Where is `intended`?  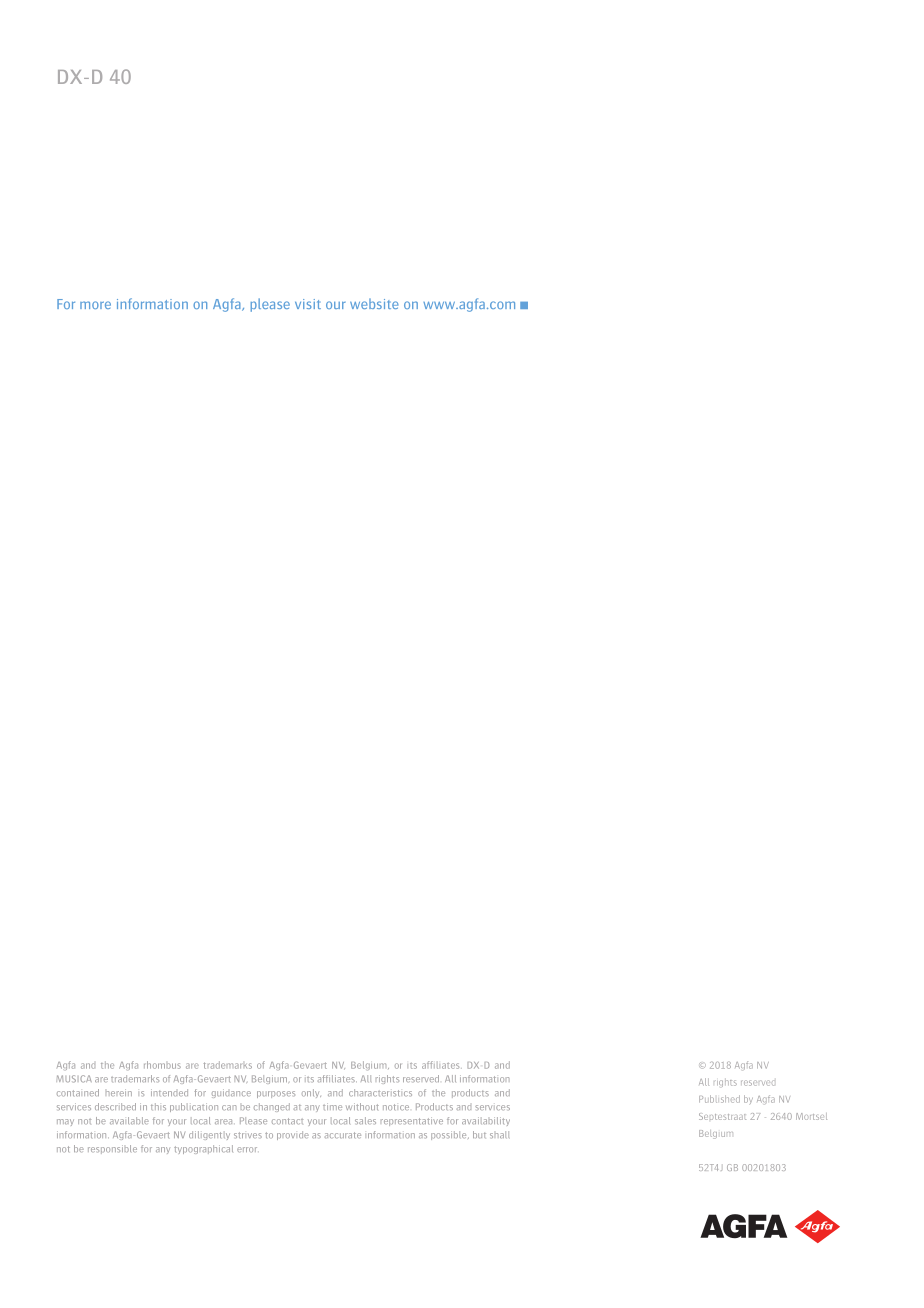
intended is located at coordinates (169, 1092).
